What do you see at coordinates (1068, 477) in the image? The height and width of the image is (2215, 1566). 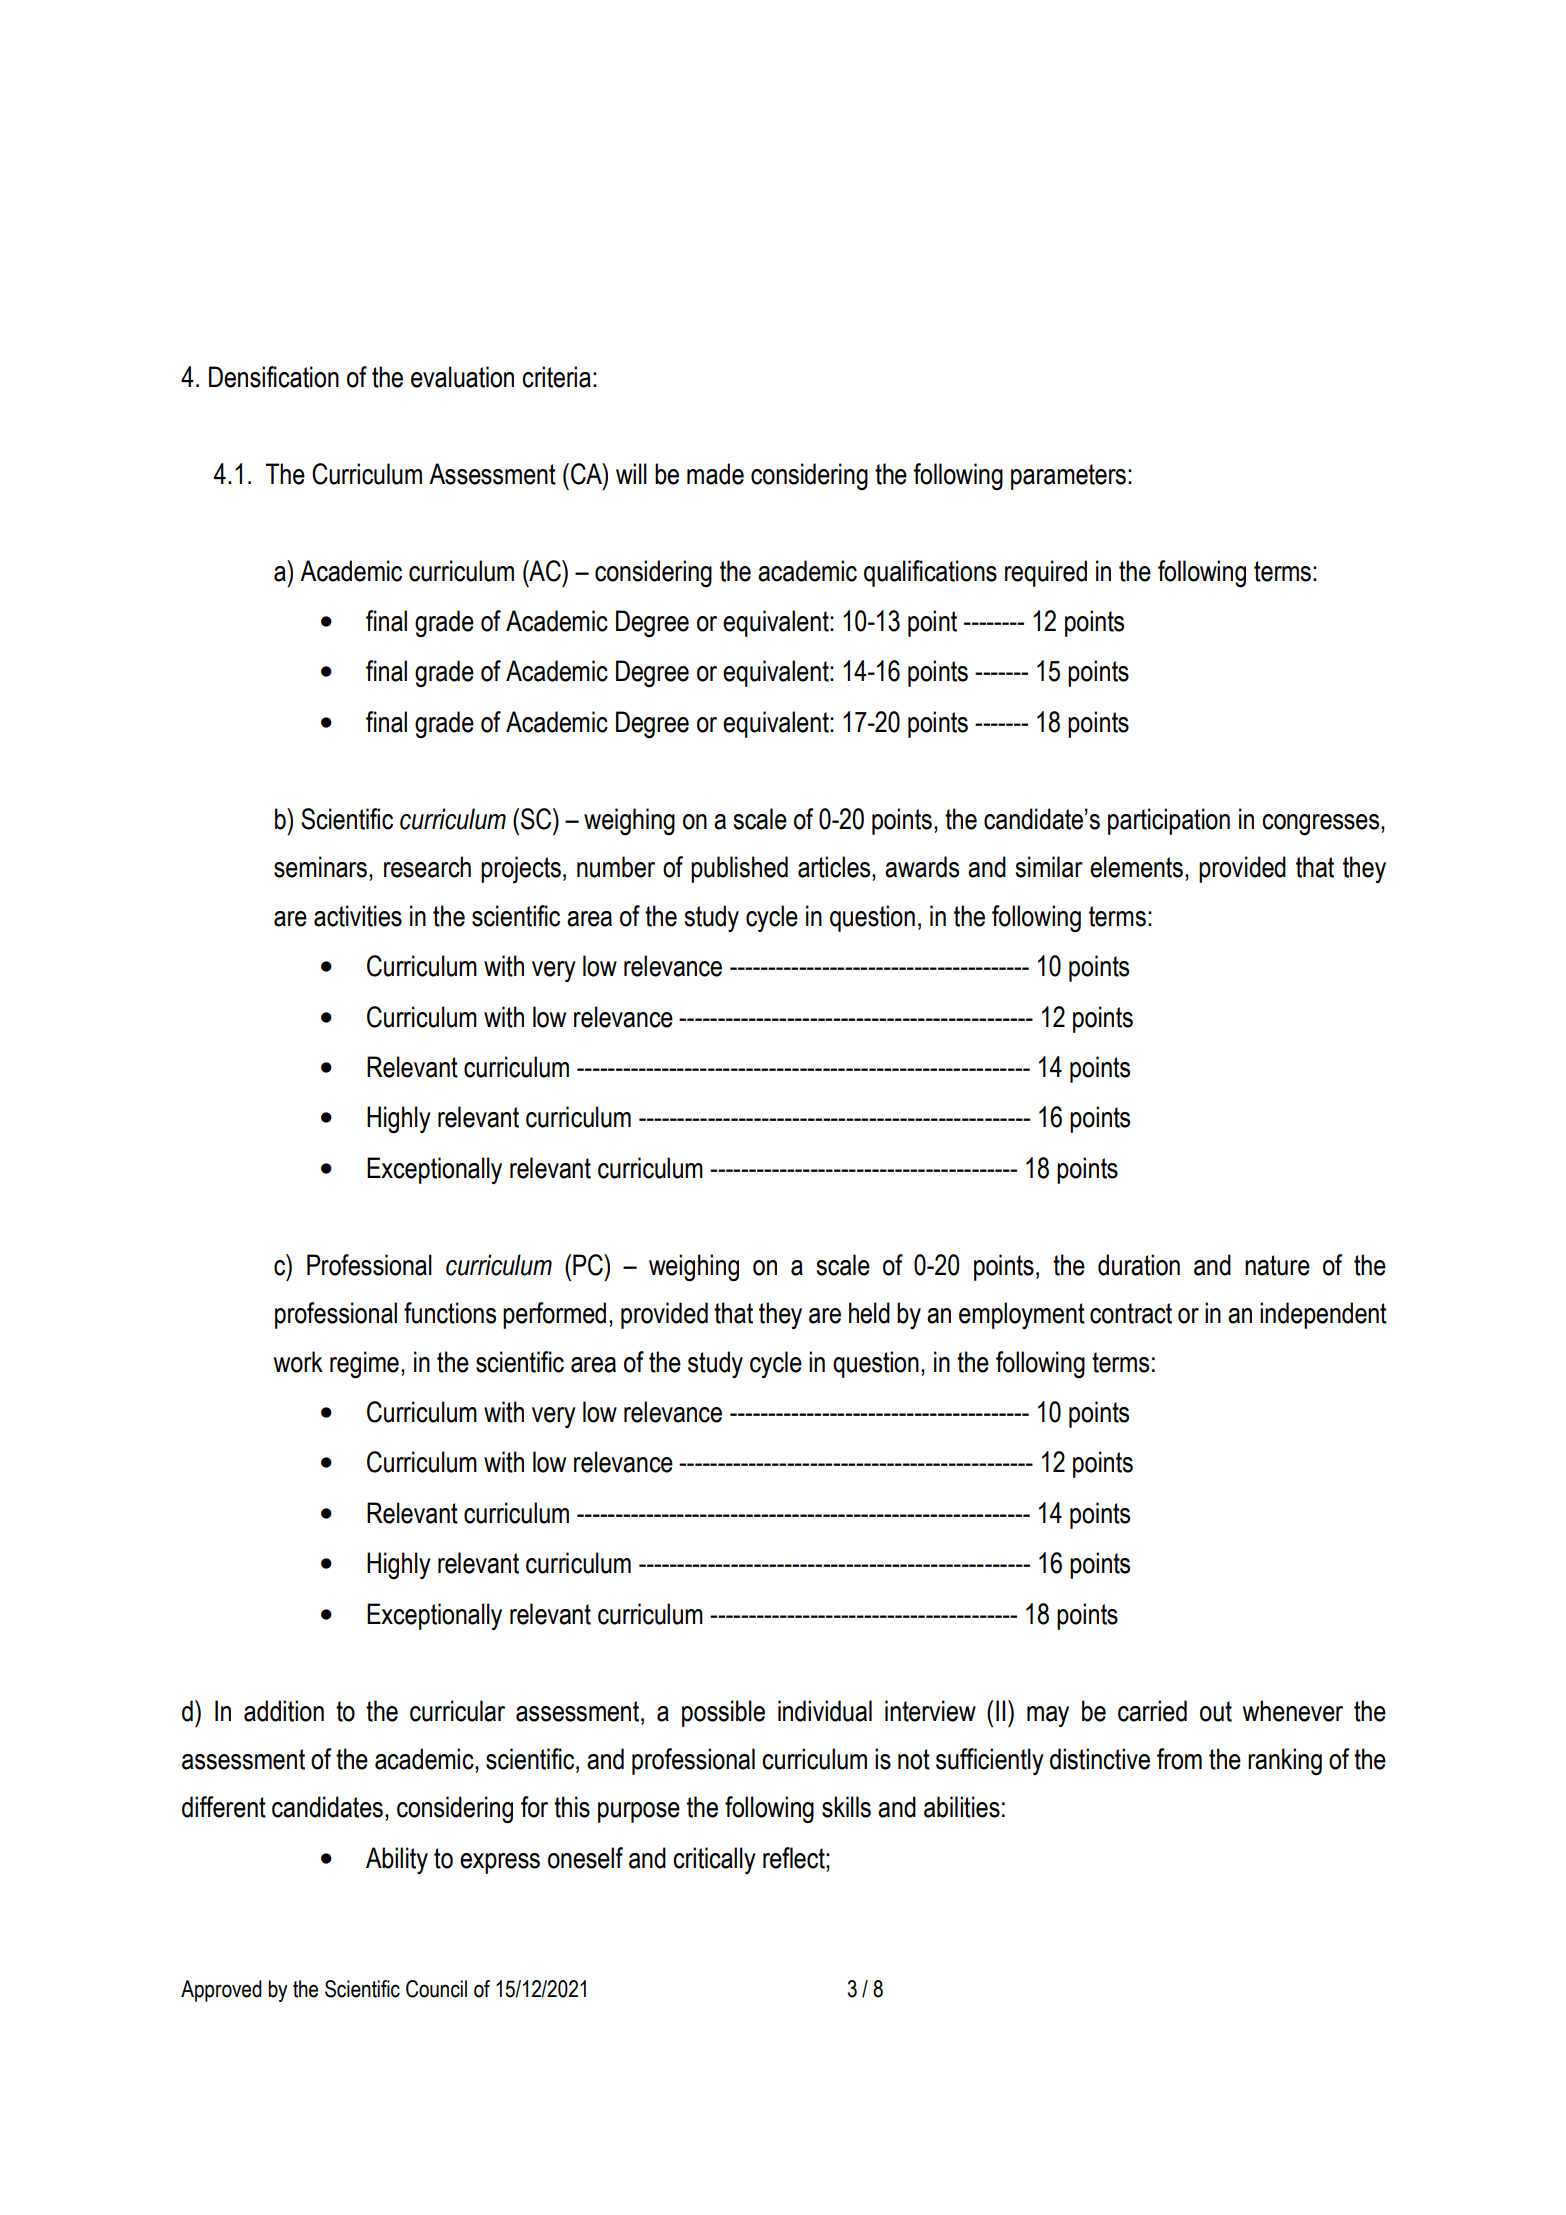 I see `parameters` at bounding box center [1068, 477].
